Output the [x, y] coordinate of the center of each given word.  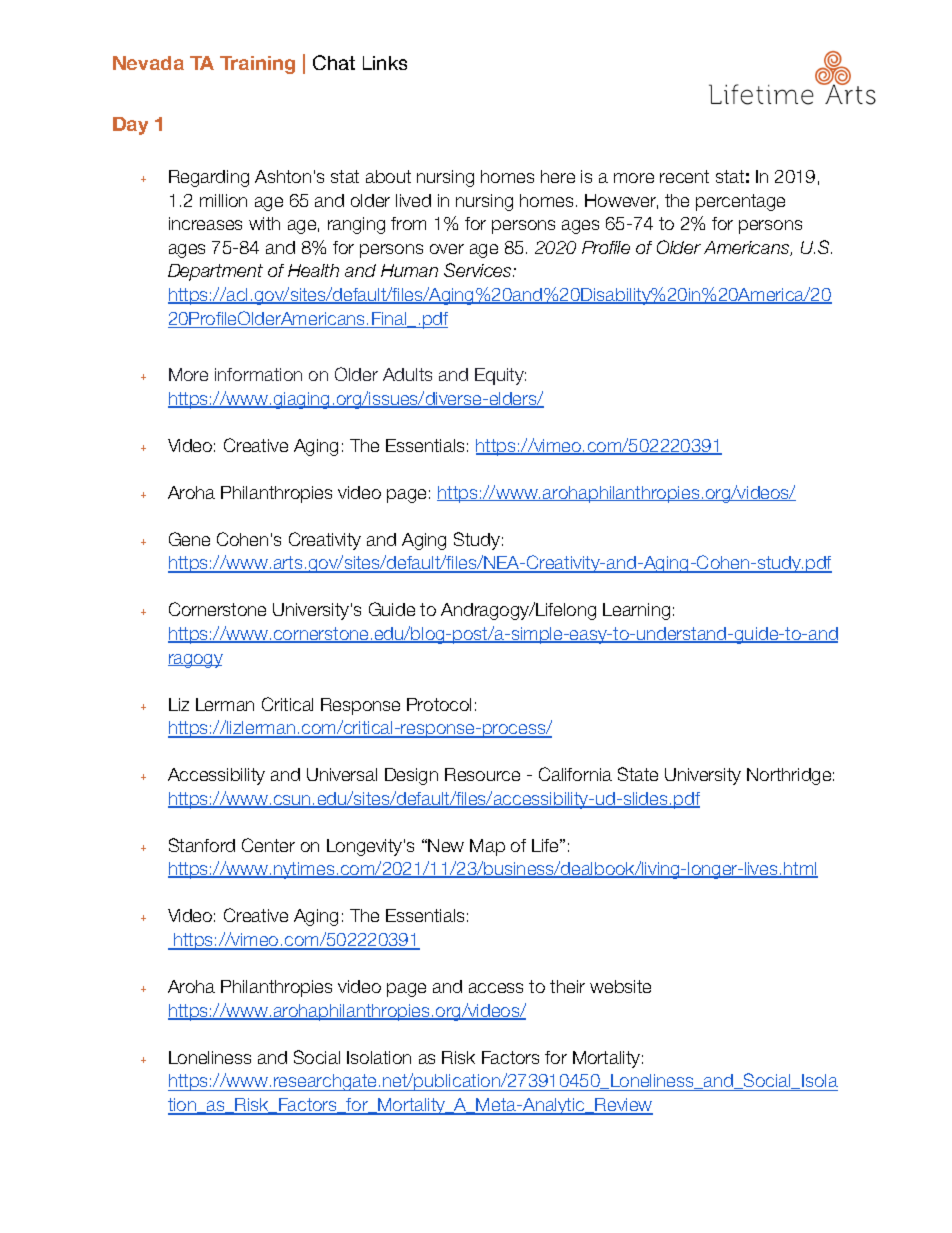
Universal [342, 774]
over [447, 249]
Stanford [202, 845]
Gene [189, 539]
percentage [740, 202]
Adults [407, 374]
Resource [482, 774]
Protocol [439, 704]
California [575, 774]
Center [268, 845]
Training [257, 65]
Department [215, 272]
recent [684, 176]
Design [411, 776]
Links [385, 63]
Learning [636, 611]
